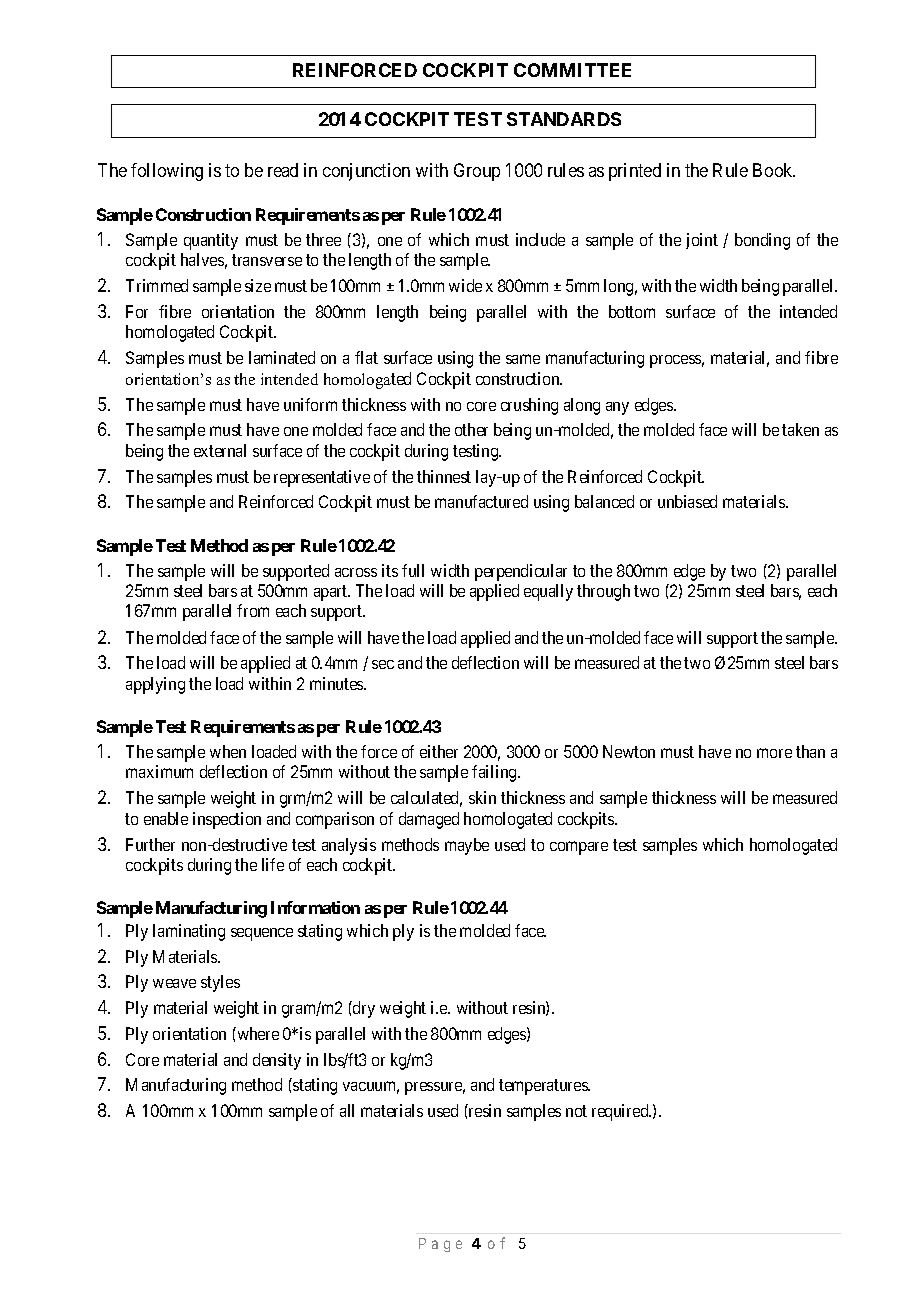  Describe the element at coordinates (155, 685) in the screenshot. I see `applying` at that location.
